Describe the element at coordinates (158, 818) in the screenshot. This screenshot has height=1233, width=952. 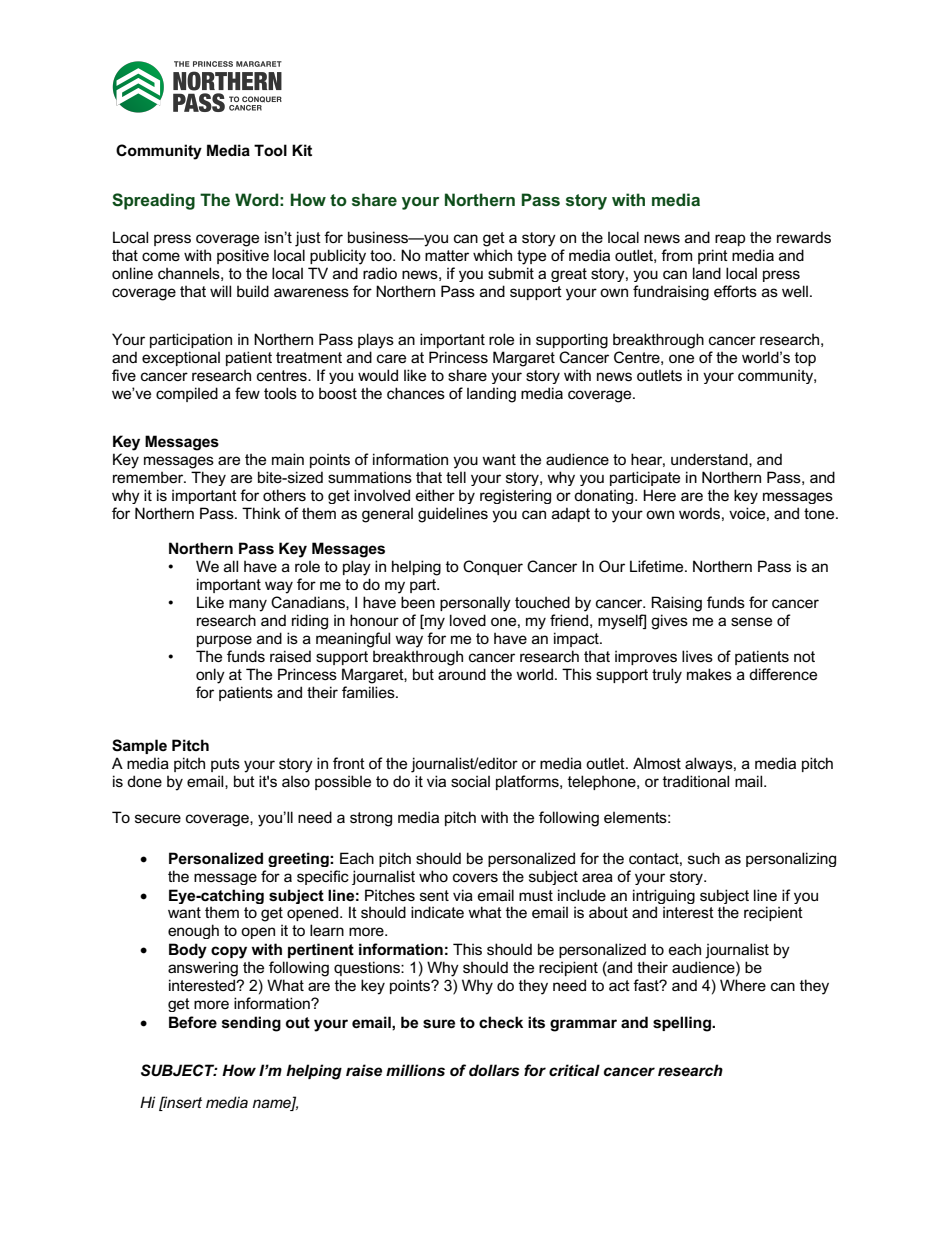
I see `secure` at that location.
